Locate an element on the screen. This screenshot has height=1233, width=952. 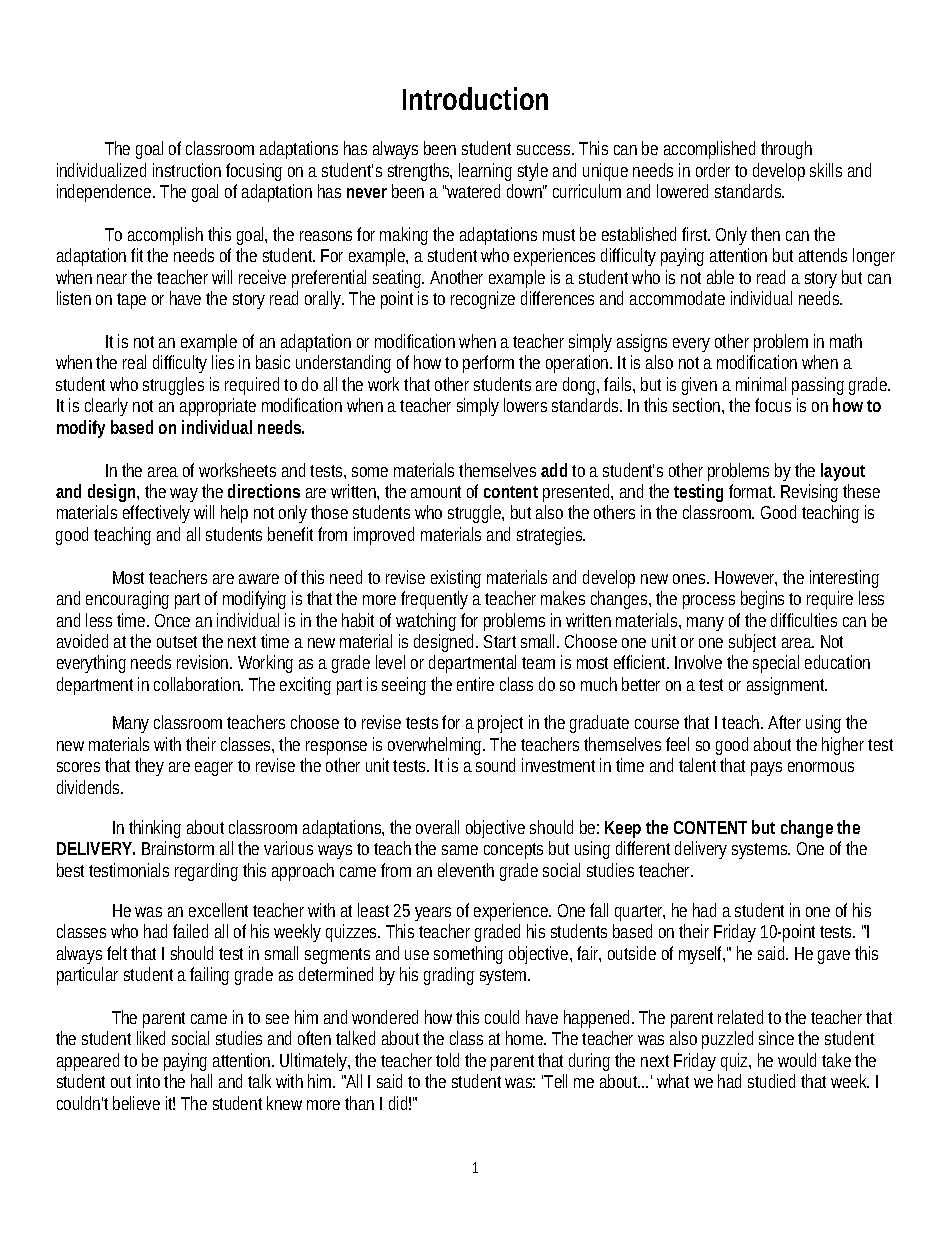
layout is located at coordinates (843, 472).
